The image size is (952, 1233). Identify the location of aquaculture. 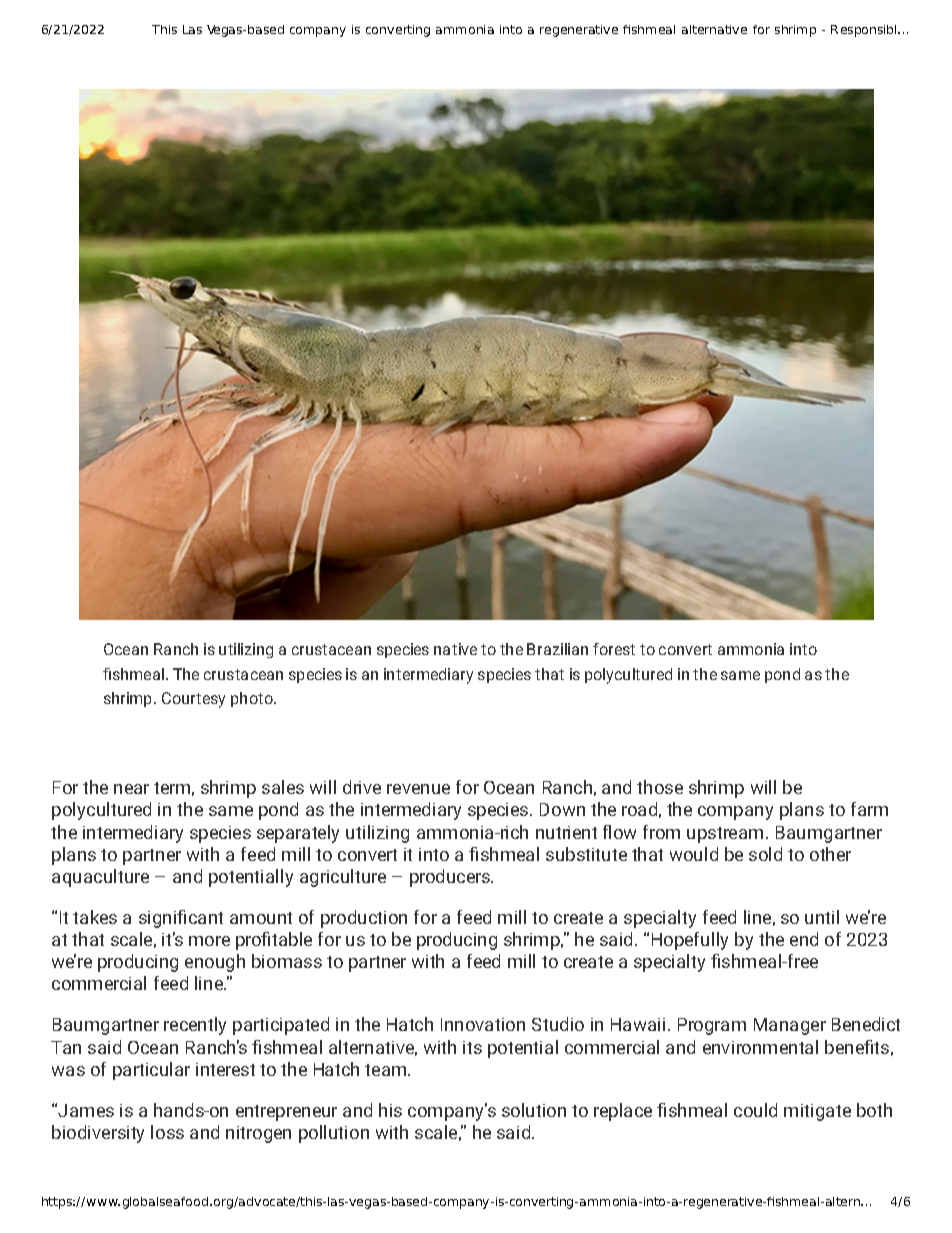
(100, 878).
